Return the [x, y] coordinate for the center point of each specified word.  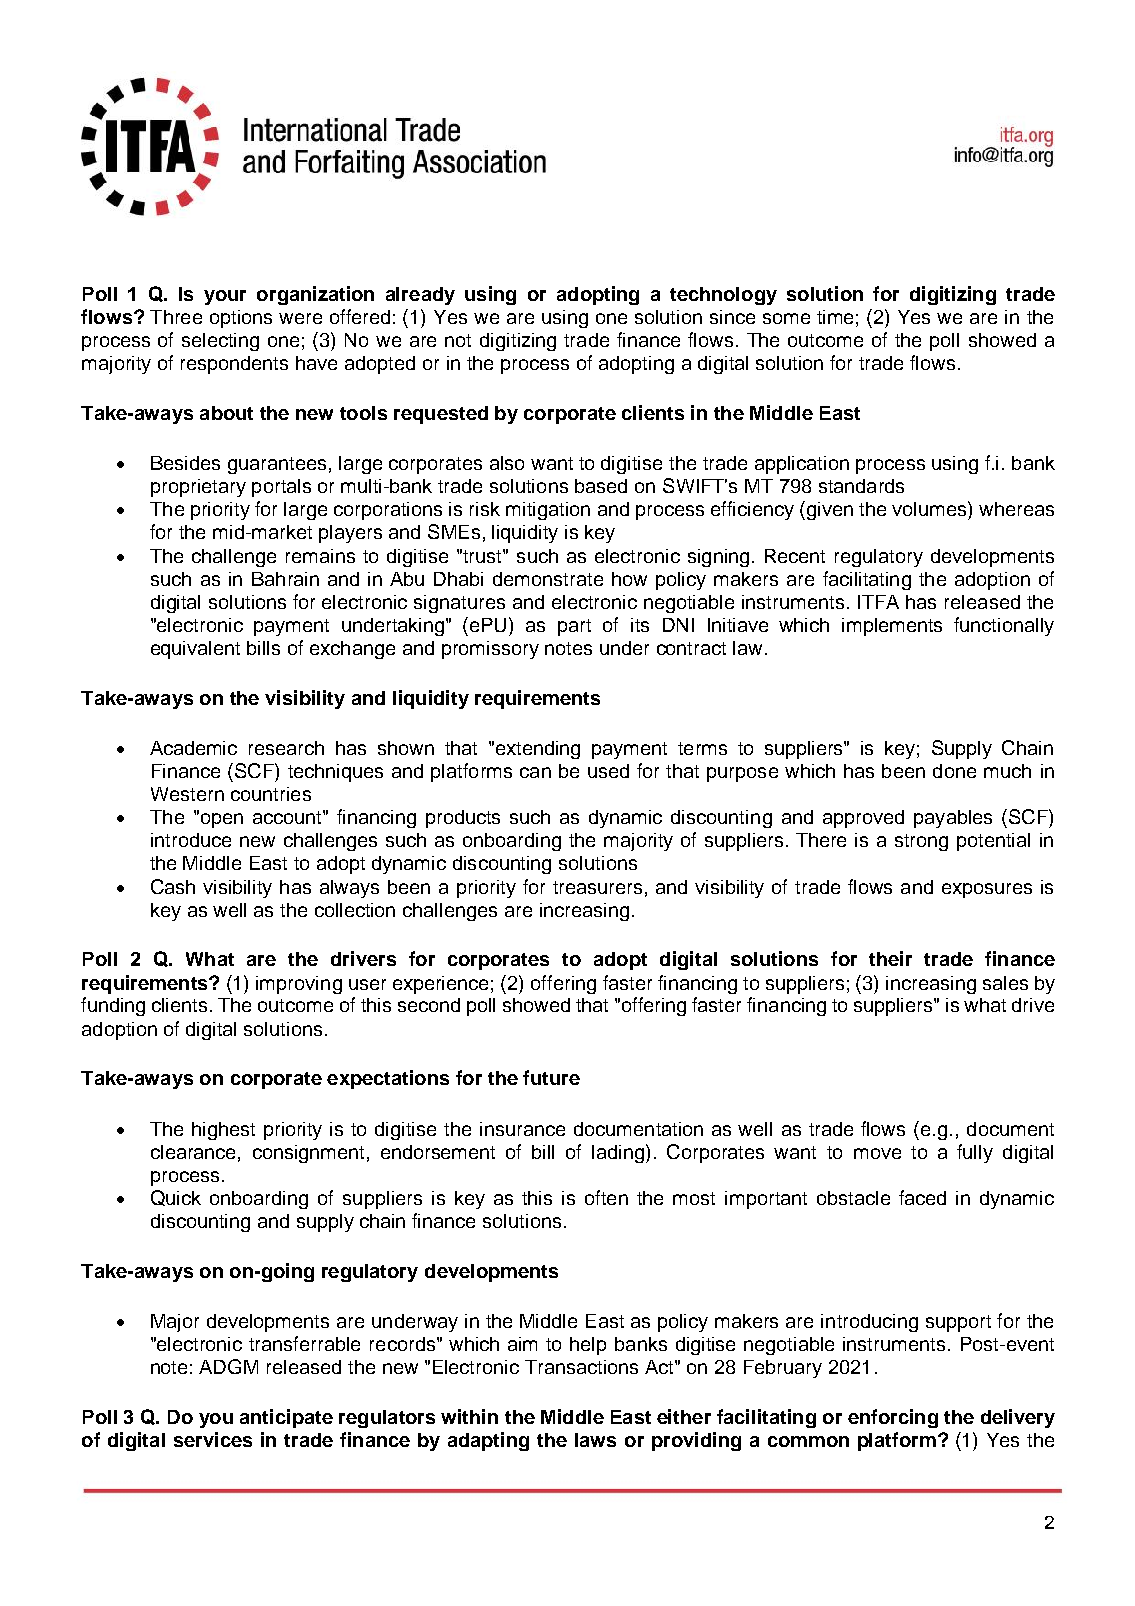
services [213, 1439]
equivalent [195, 650]
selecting [220, 342]
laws [595, 1440]
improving [299, 985]
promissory [490, 650]
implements [892, 627]
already [420, 296]
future [551, 1077]
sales [1005, 983]
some [786, 318]
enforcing [893, 1418]
